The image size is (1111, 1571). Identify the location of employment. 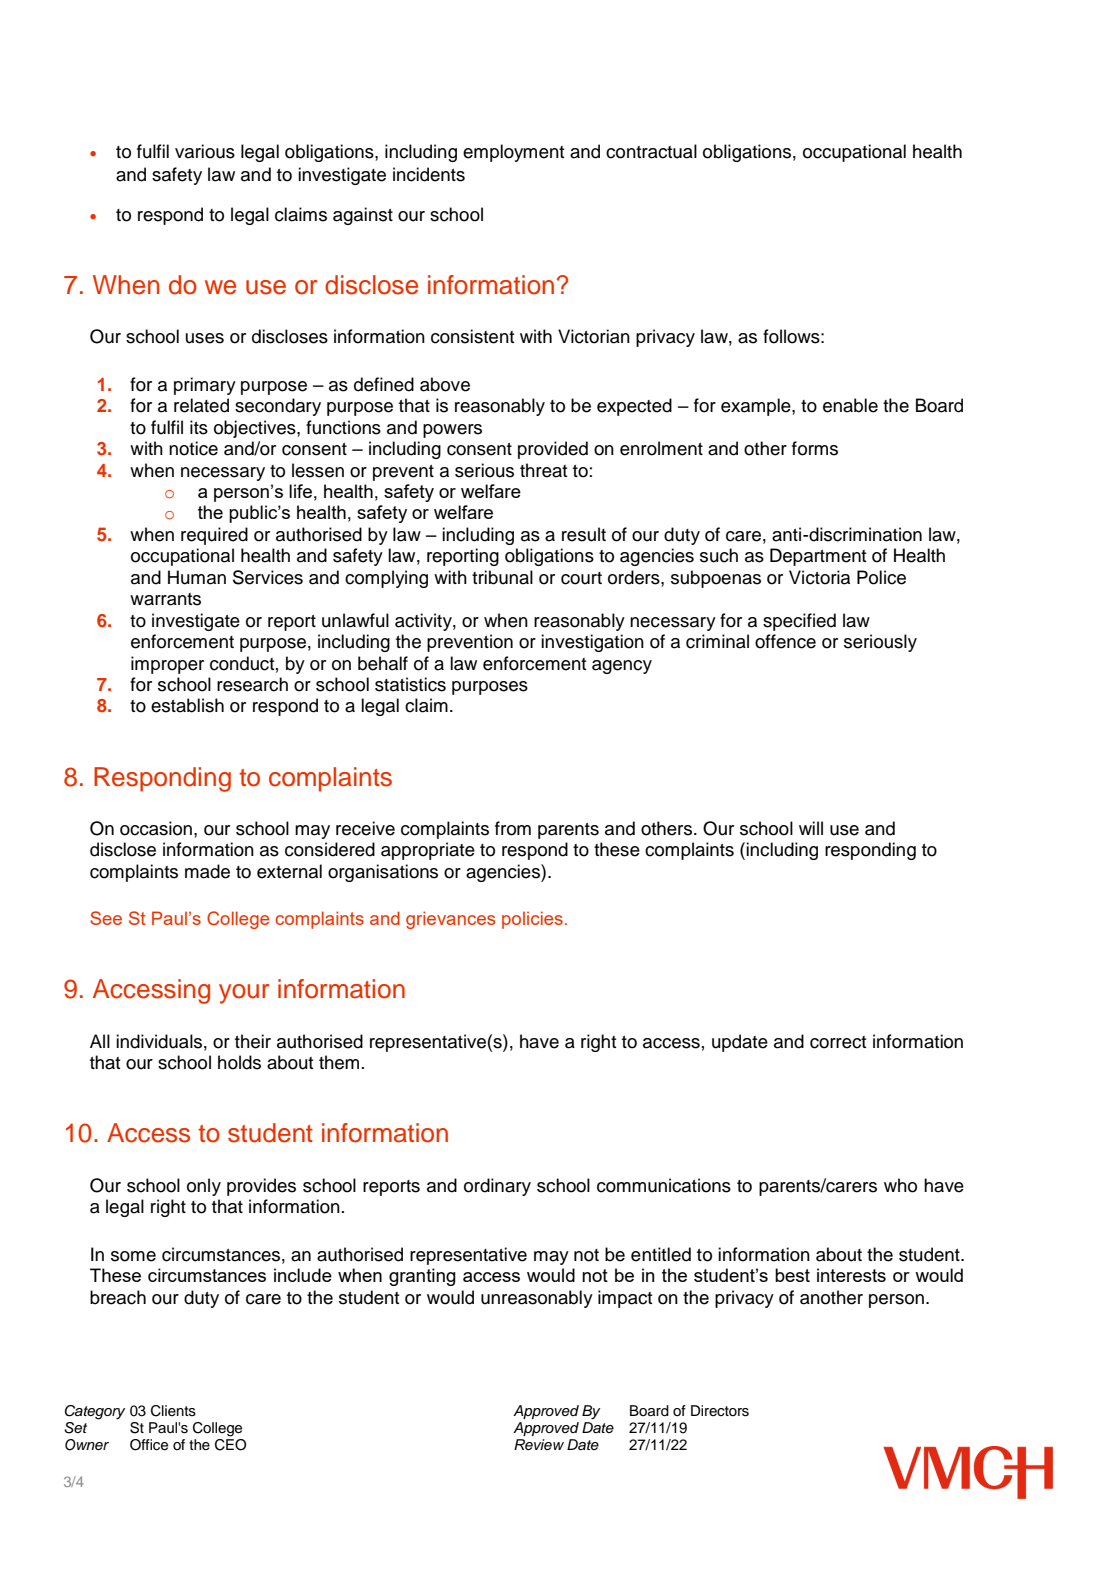
(514, 153).
